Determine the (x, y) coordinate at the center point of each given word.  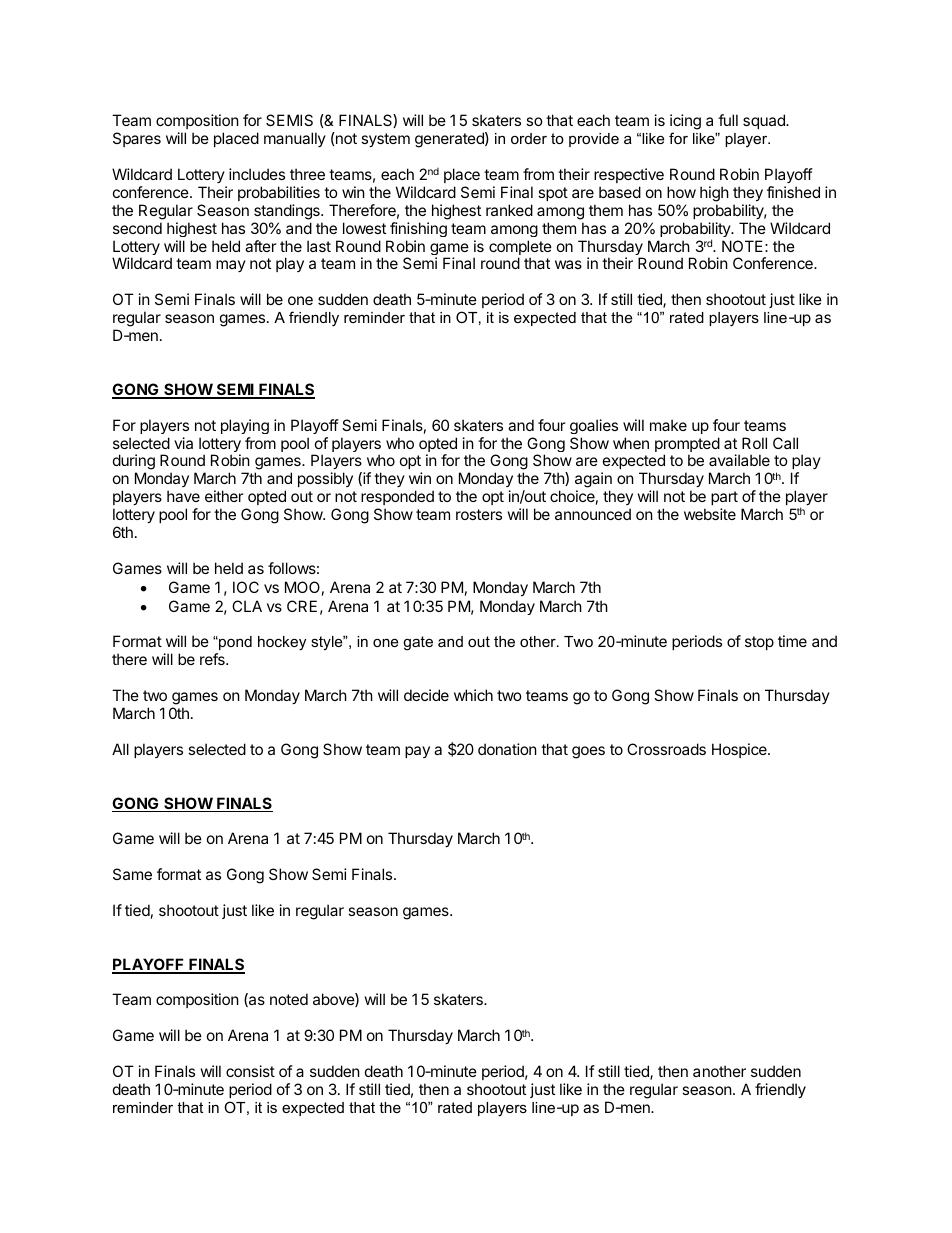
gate (418, 643)
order (529, 138)
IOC (246, 587)
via (183, 443)
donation (507, 749)
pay (417, 752)
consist (250, 1071)
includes (257, 174)
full (728, 120)
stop (759, 643)
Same (132, 874)
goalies (594, 426)
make (668, 425)
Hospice (740, 750)
